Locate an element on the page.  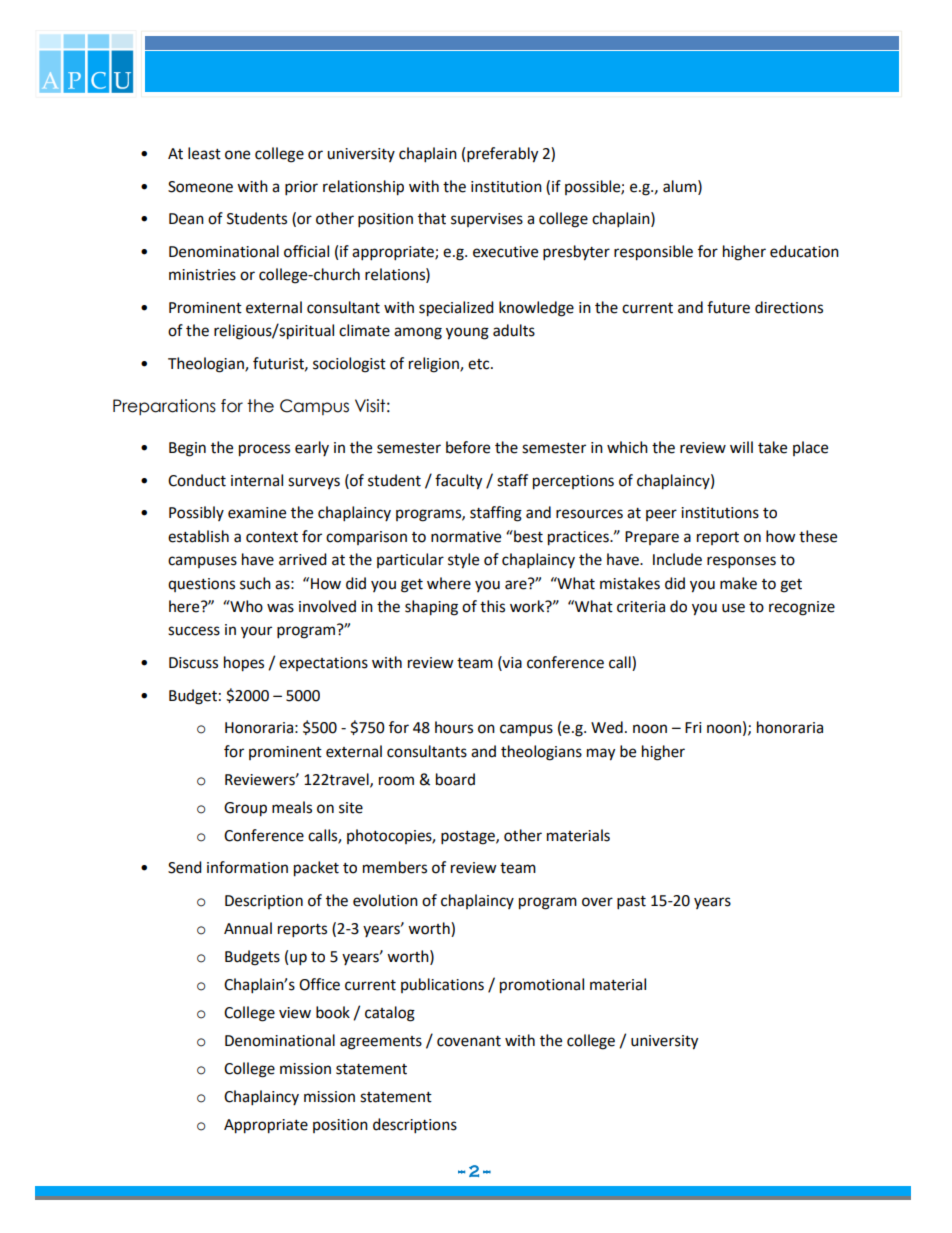
etc is located at coordinates (480, 364).
